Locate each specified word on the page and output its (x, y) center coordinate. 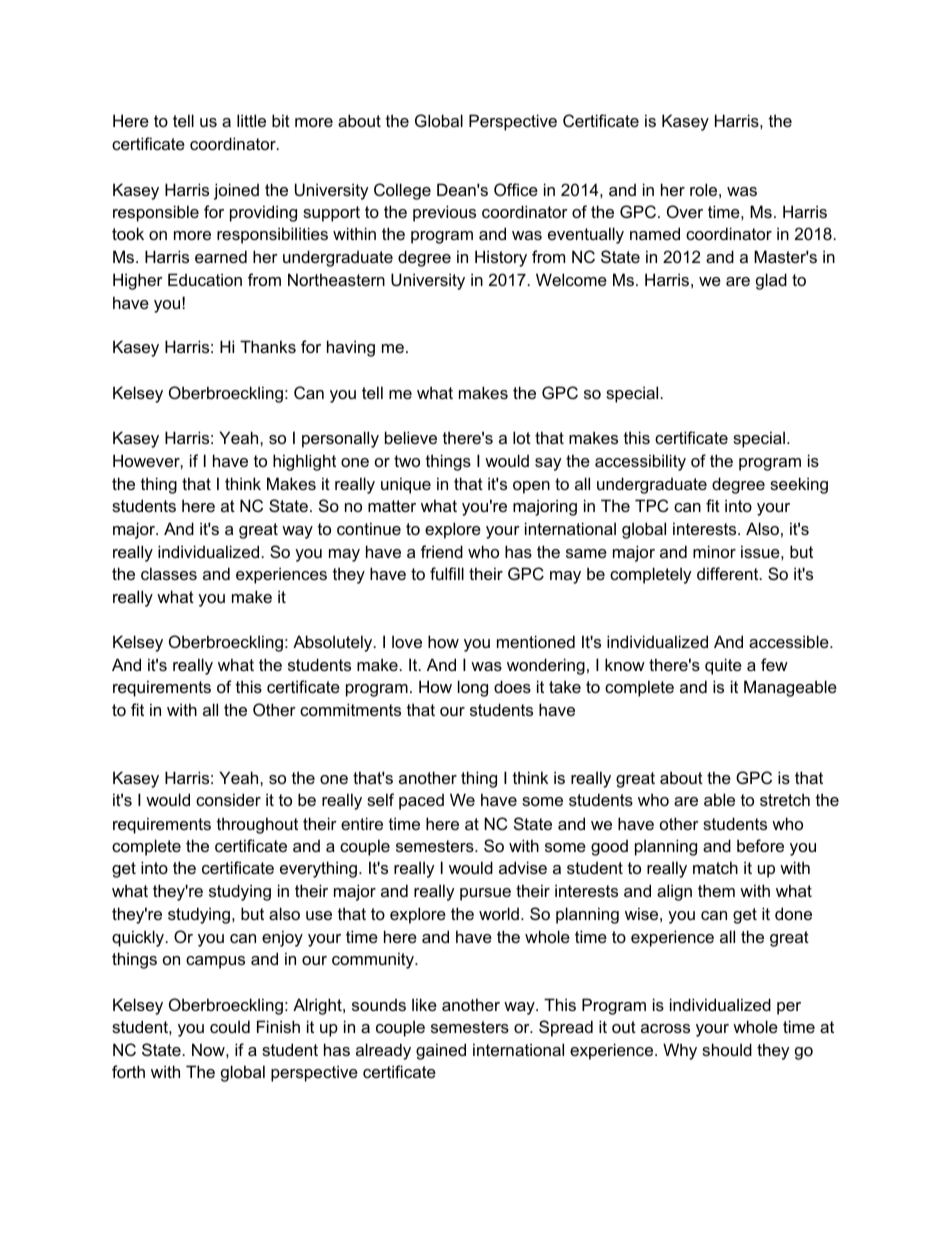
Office (516, 189)
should (727, 1049)
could (230, 1026)
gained (441, 1051)
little (251, 120)
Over (685, 211)
